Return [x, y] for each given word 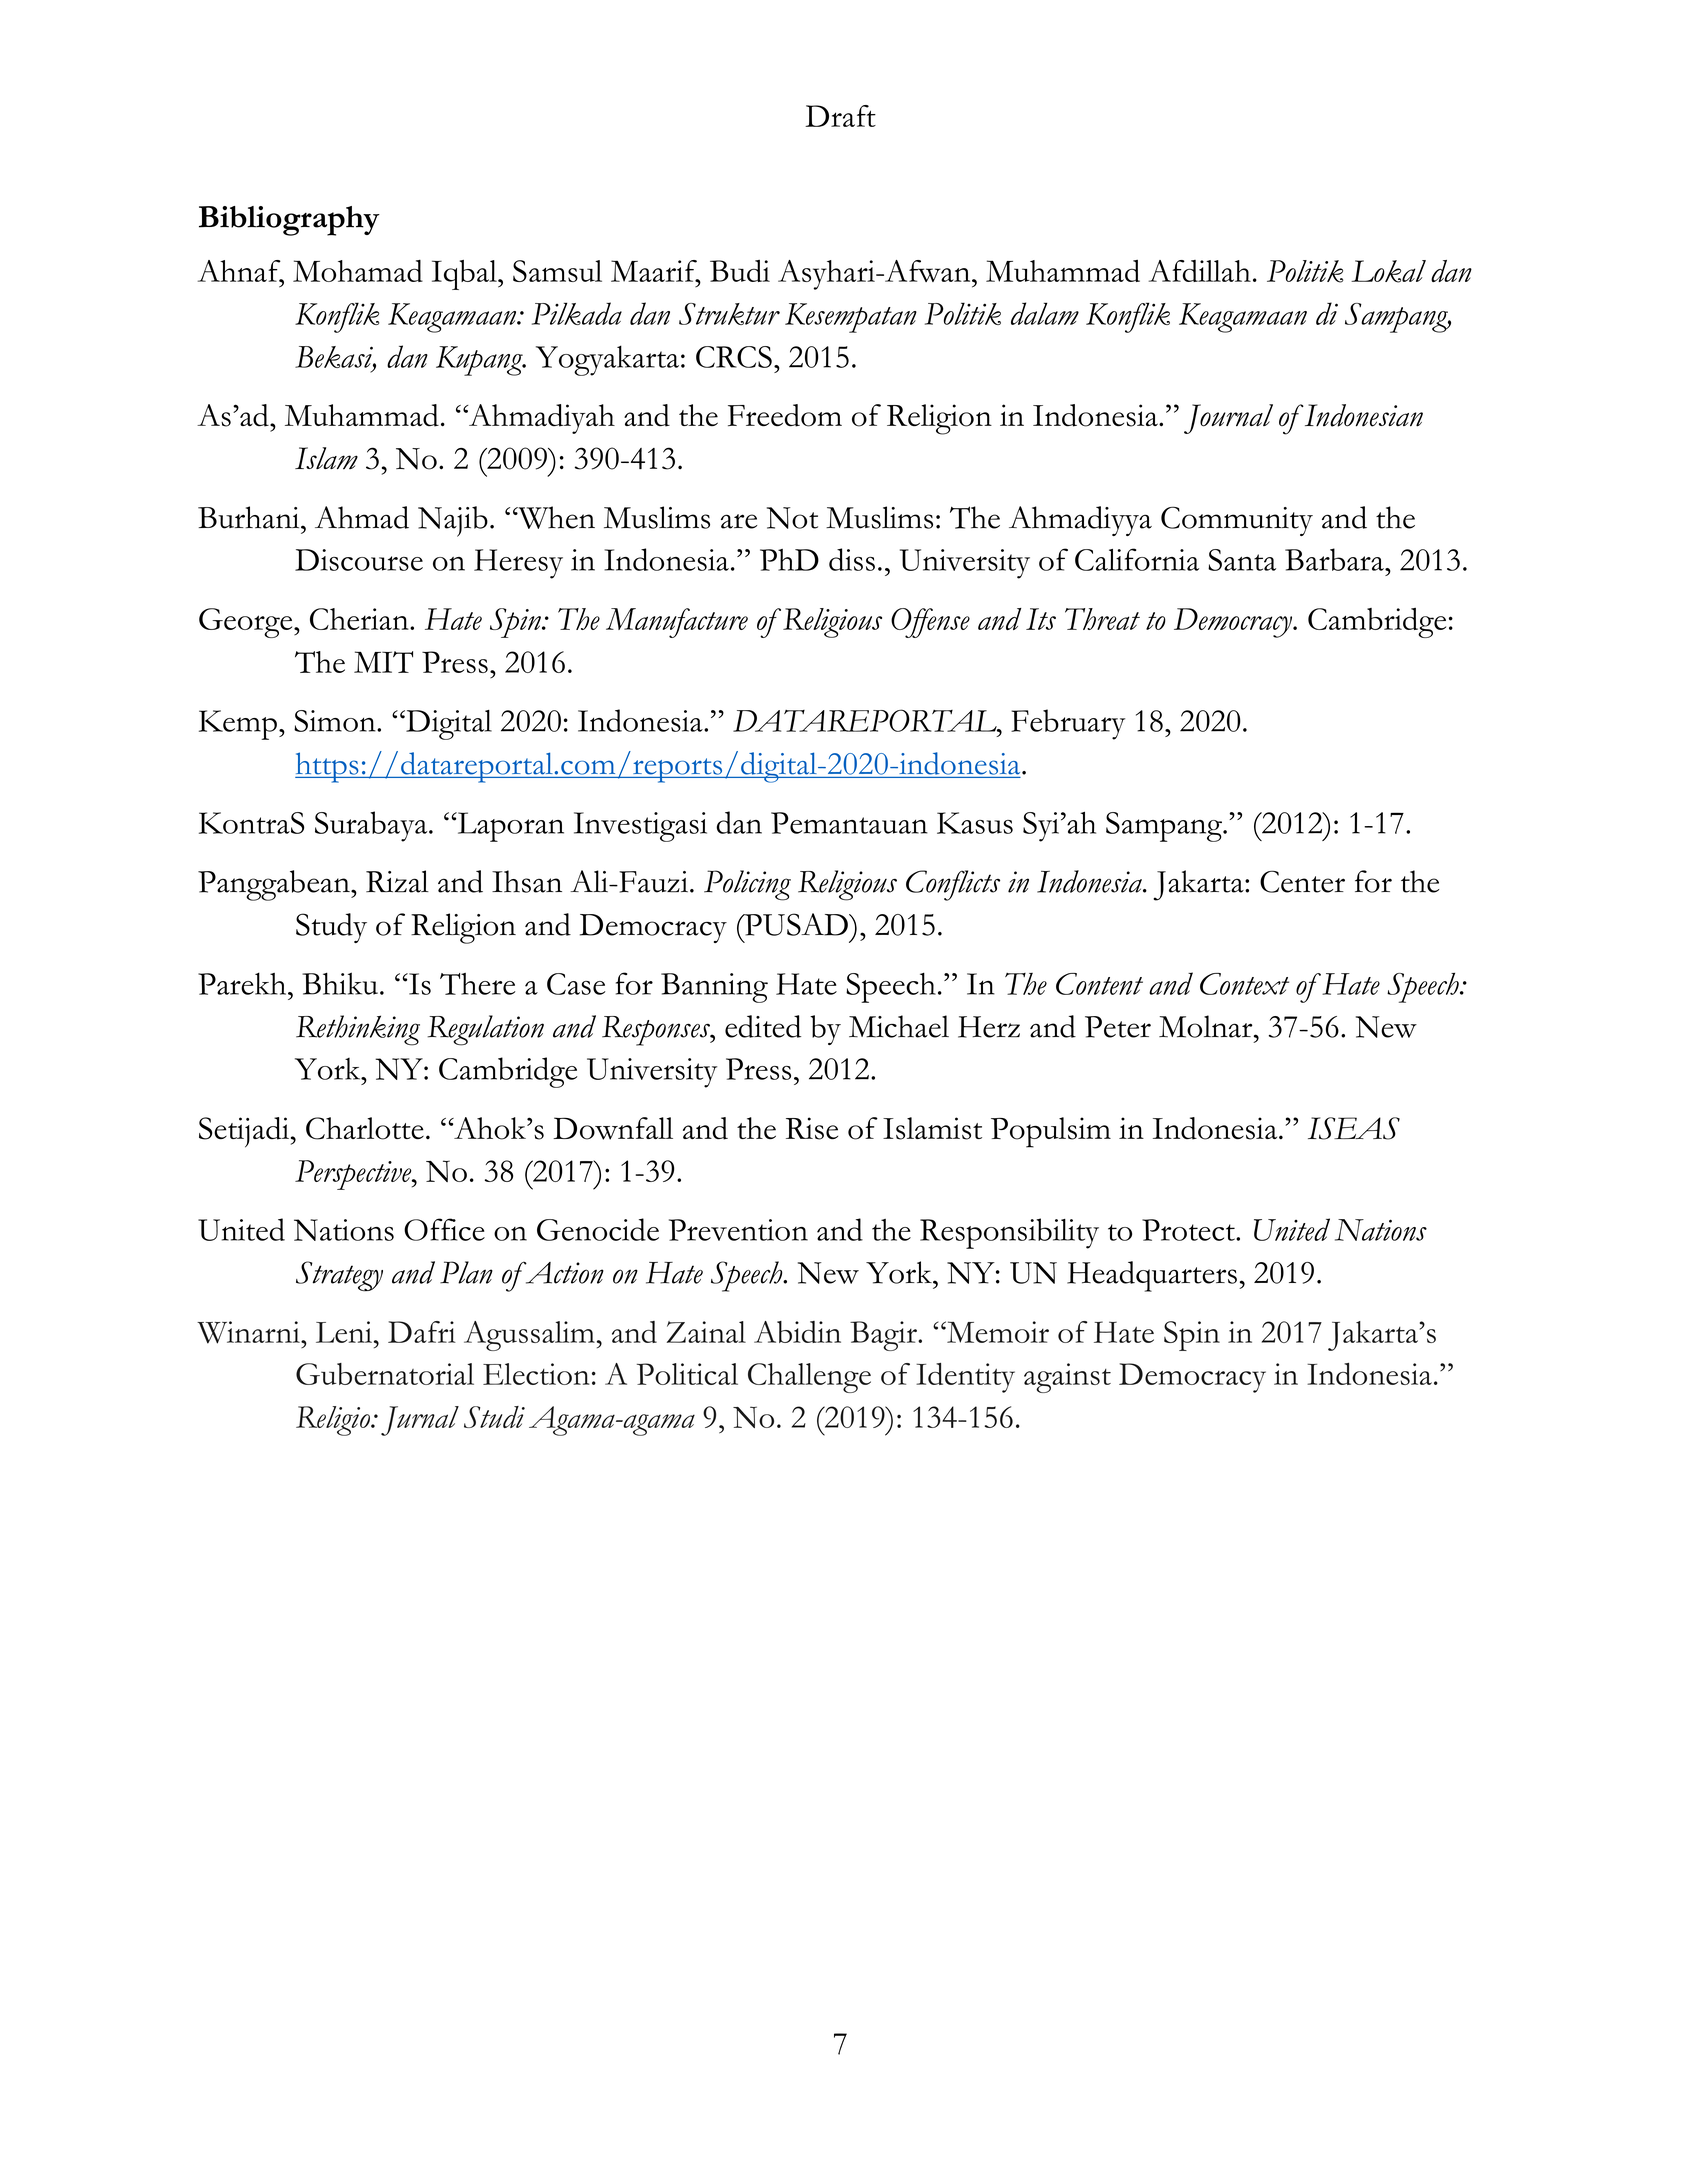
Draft [840, 116]
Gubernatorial [385, 1374]
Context [1244, 984]
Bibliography [289, 221]
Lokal [1388, 271]
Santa [1242, 560]
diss [852, 559]
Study [331, 928]
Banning [714, 988]
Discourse [359, 560]
